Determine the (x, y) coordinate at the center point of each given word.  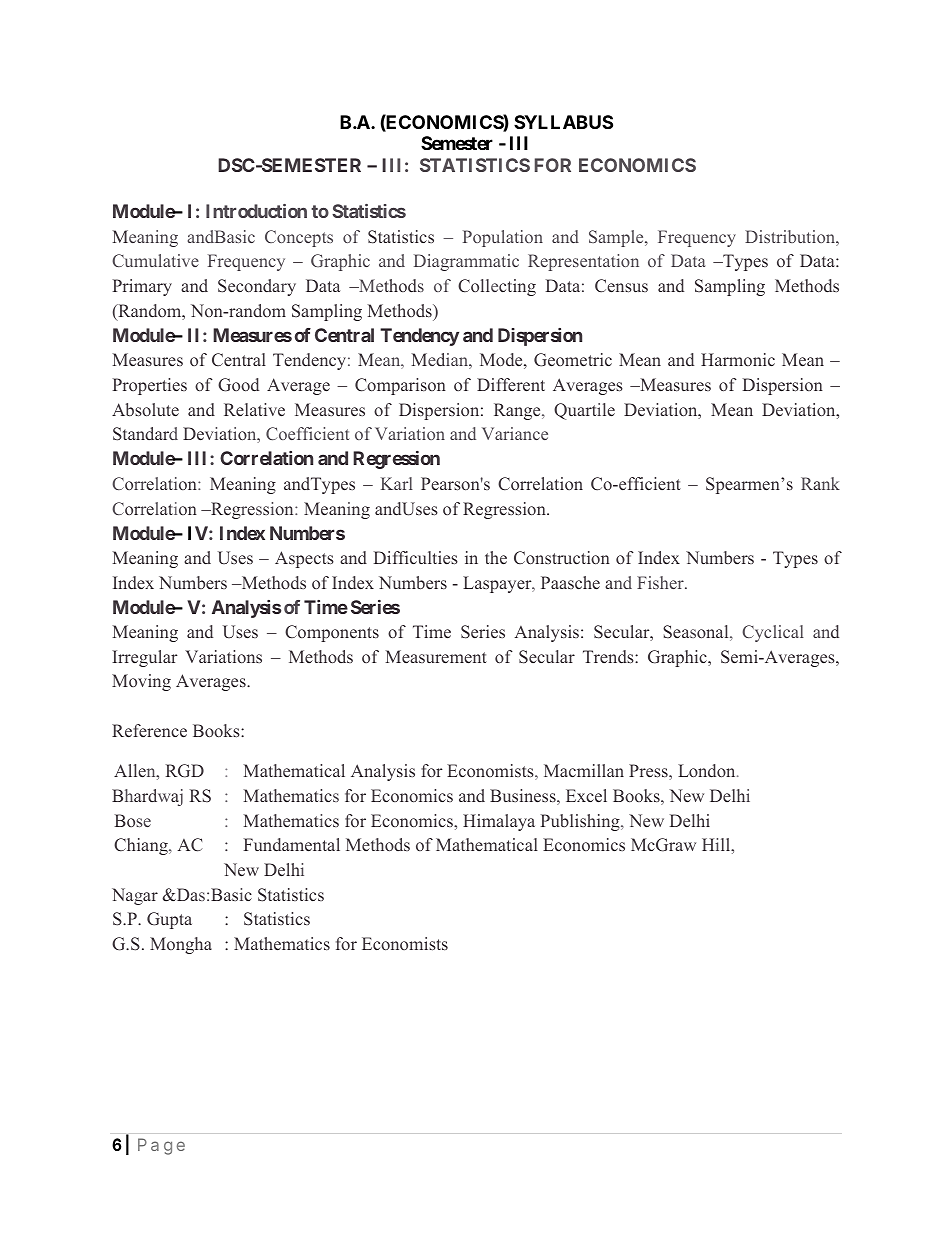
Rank (820, 483)
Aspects (304, 559)
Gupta (169, 920)
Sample (617, 238)
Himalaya (499, 822)
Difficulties (416, 557)
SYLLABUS (563, 122)
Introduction (256, 211)
